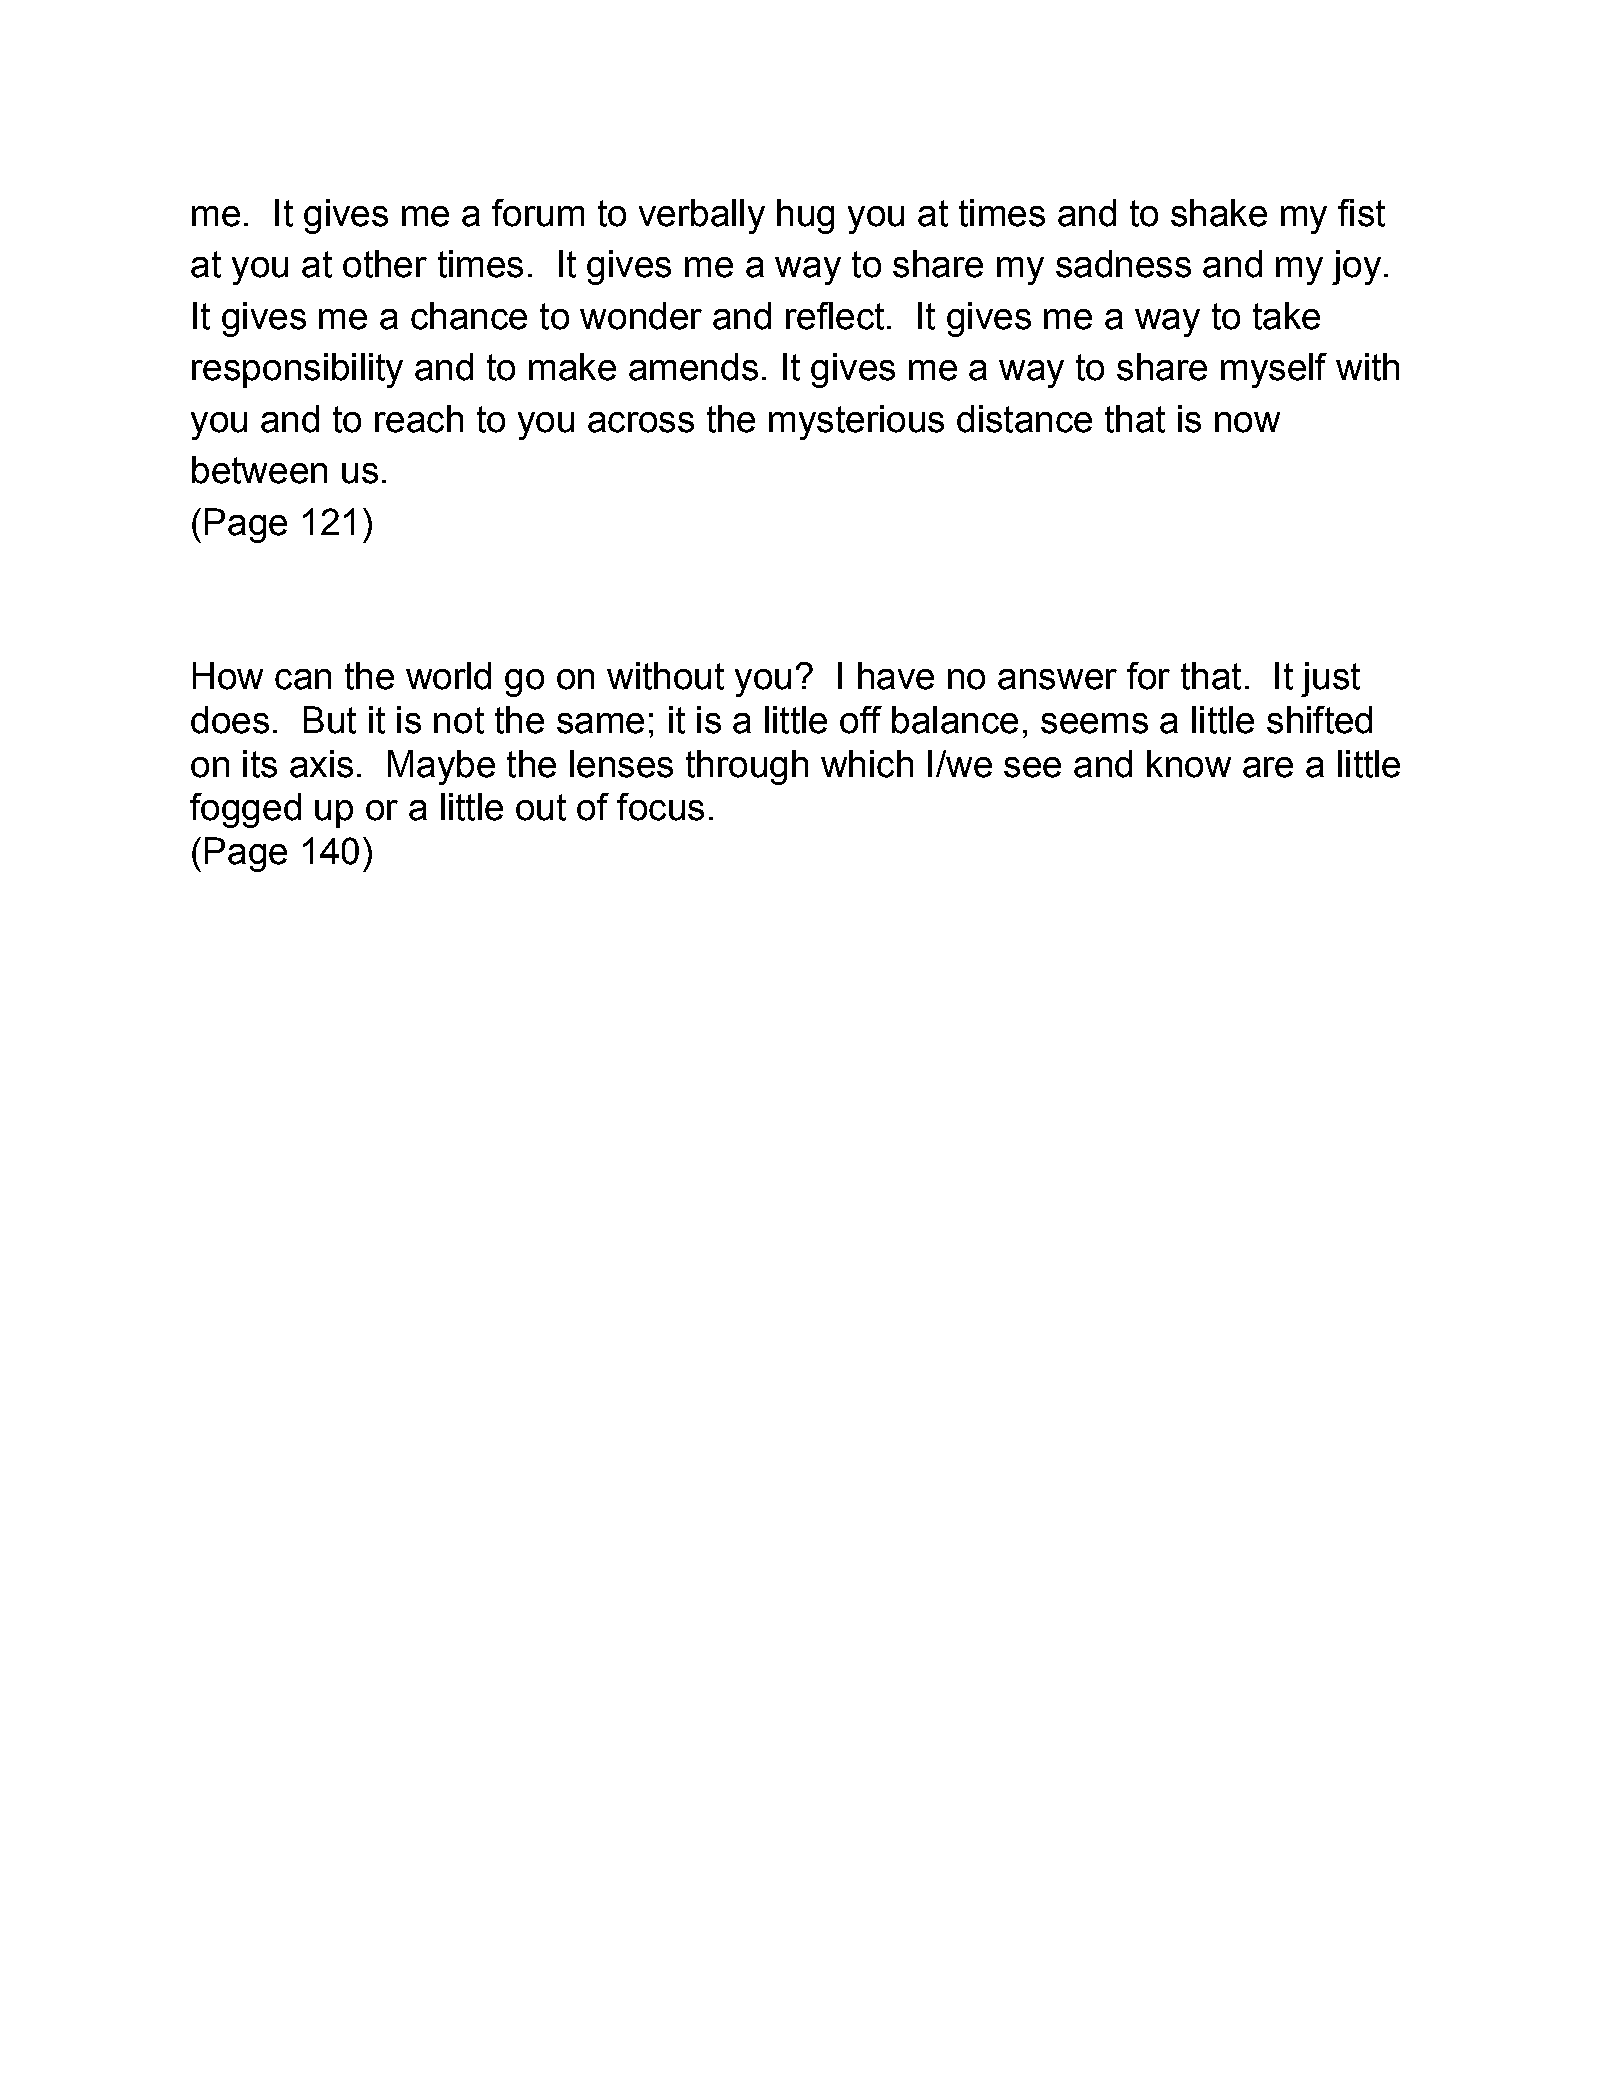  Describe the element at coordinates (856, 422) in the document. I see `mysterious` at that location.
